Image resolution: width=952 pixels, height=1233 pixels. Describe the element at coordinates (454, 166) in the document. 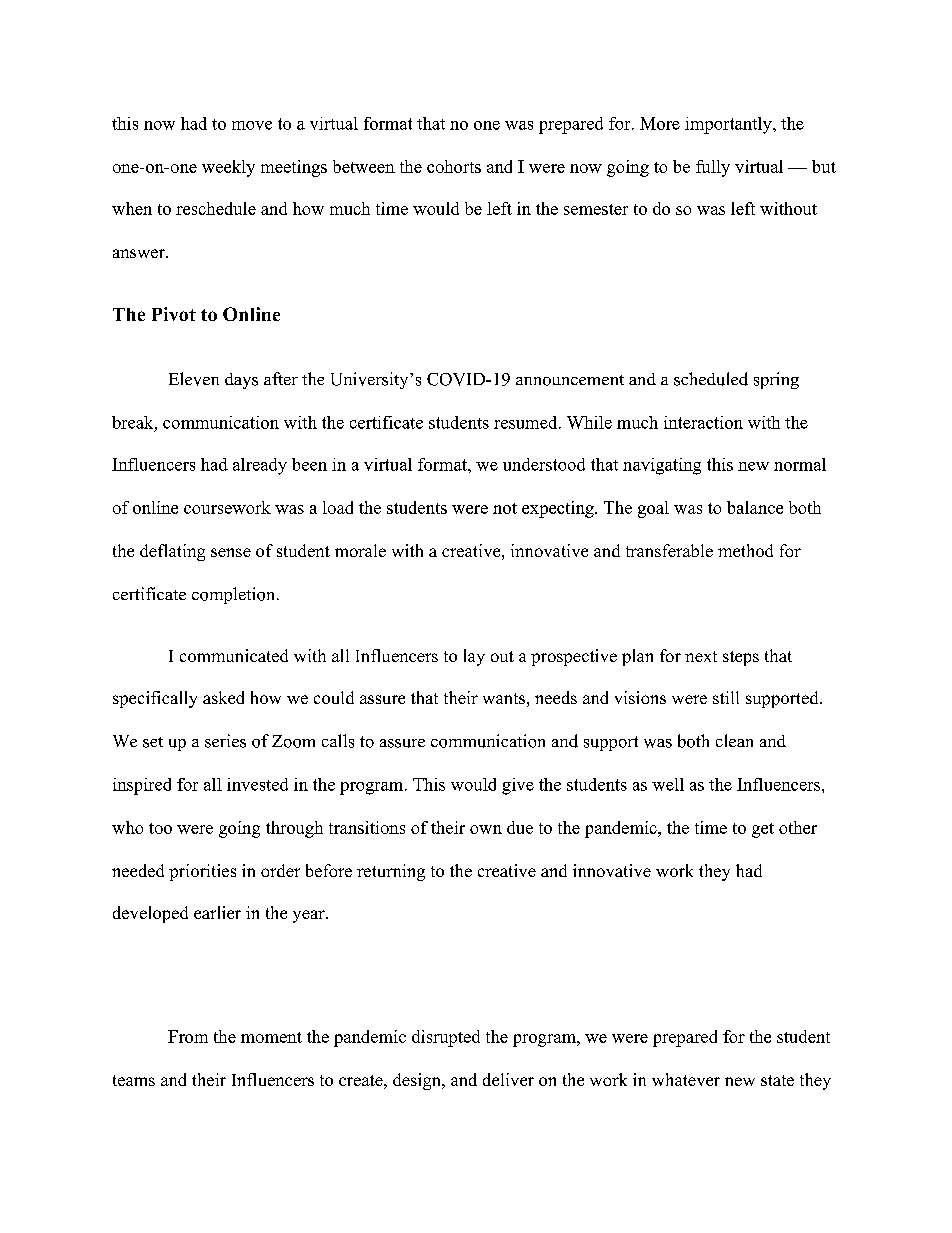

I see `cohorts` at that location.
